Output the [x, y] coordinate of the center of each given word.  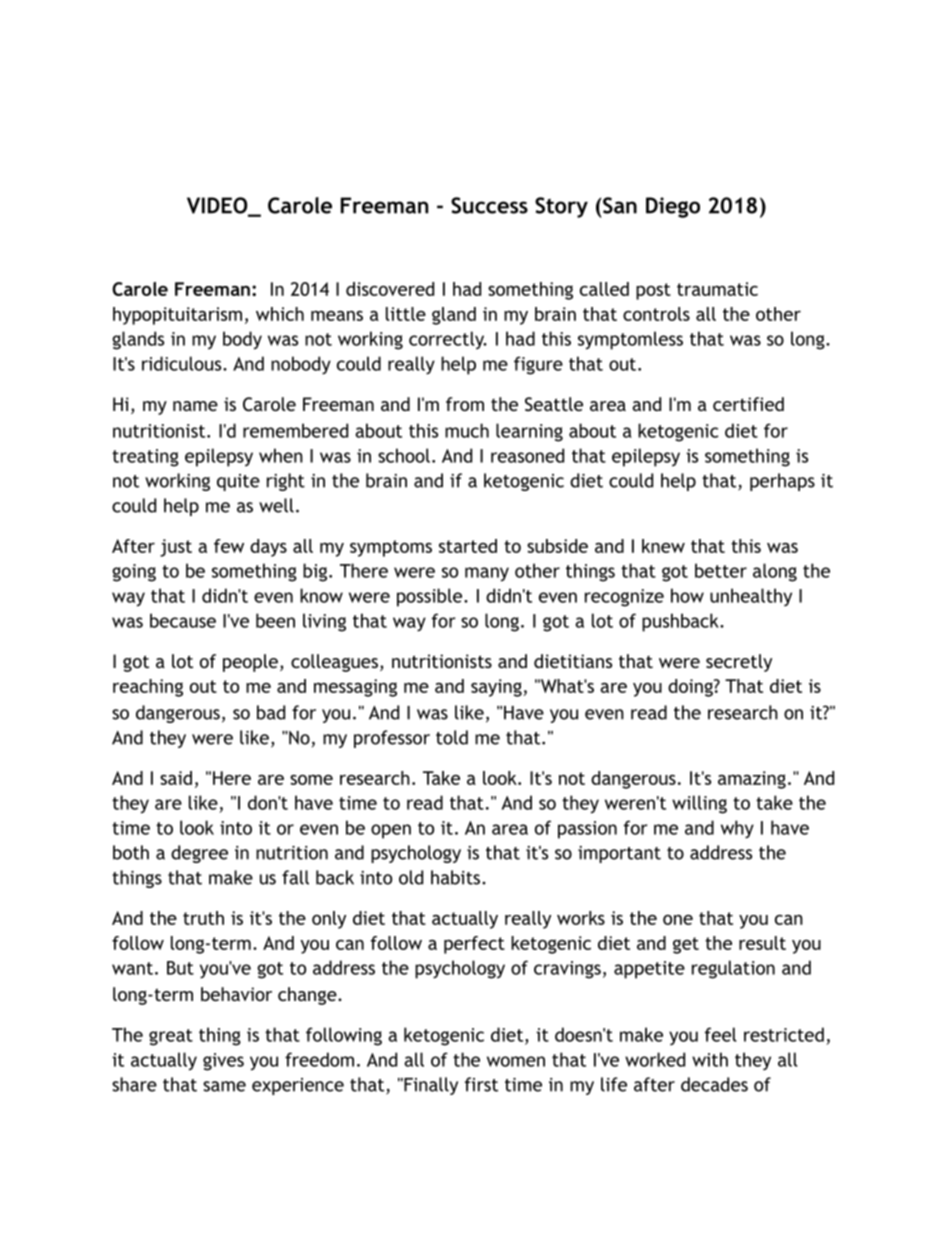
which [280, 314]
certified [748, 404]
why [737, 829]
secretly [739, 663]
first [481, 1084]
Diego [673, 207]
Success [489, 205]
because [183, 620]
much [467, 430]
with [710, 1059]
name [195, 406]
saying [497, 688]
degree [199, 854]
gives [223, 1062]
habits [457, 877]
